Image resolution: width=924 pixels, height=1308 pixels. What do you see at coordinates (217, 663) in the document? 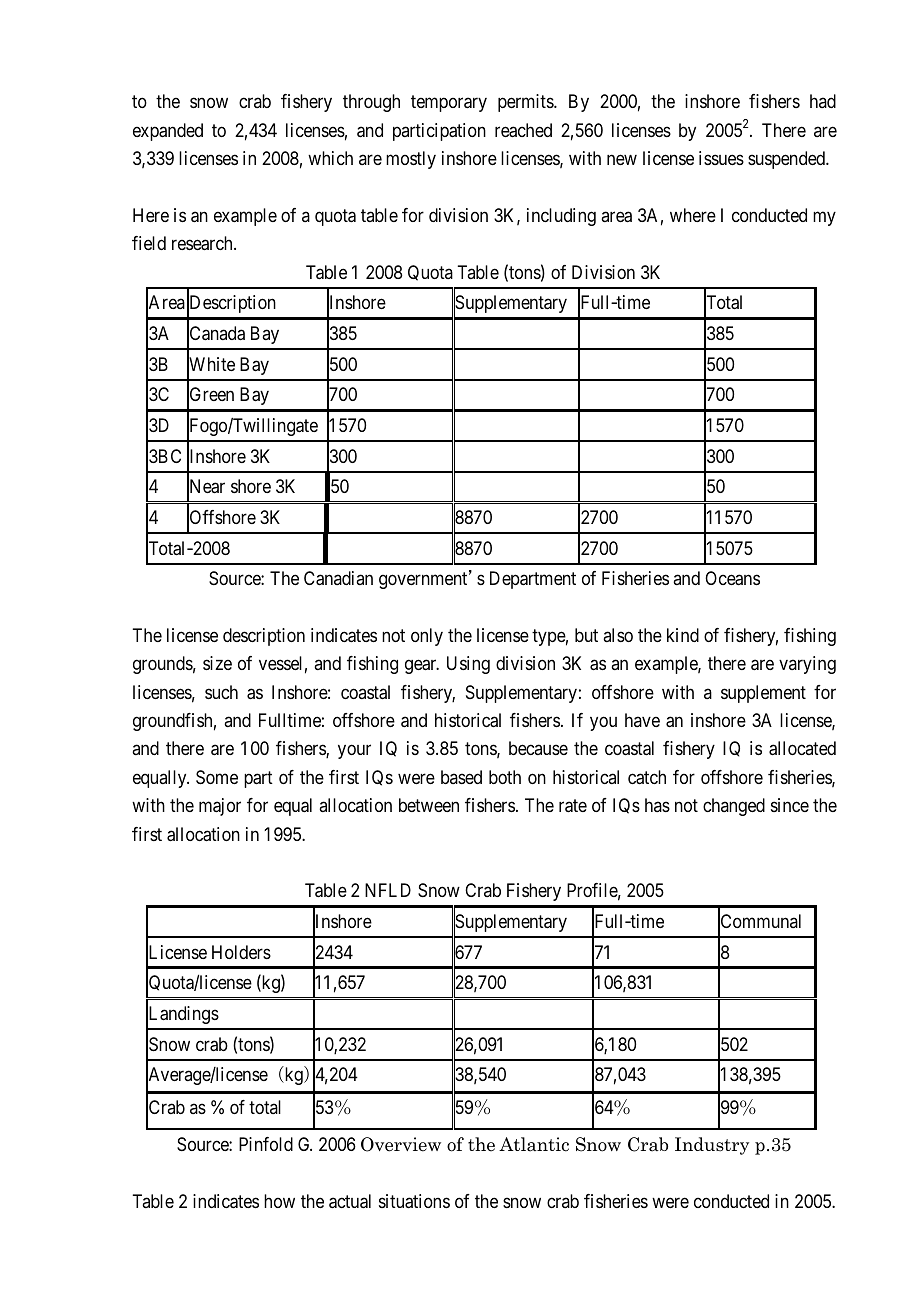
I see `size` at bounding box center [217, 663].
